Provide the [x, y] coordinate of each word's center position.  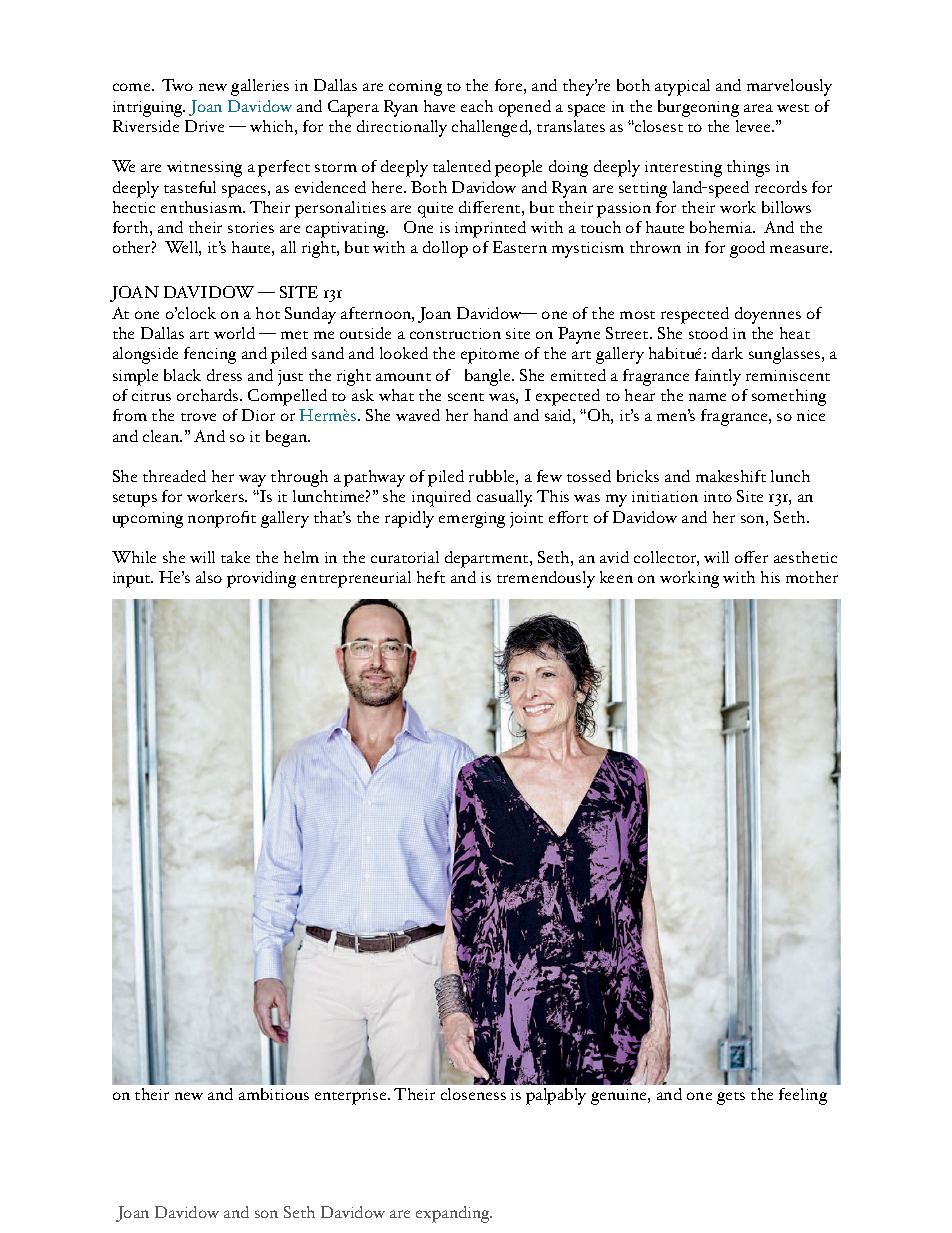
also [209, 577]
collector [666, 558]
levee [755, 126]
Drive [204, 126]
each [477, 106]
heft [431, 577]
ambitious [274, 1094]
